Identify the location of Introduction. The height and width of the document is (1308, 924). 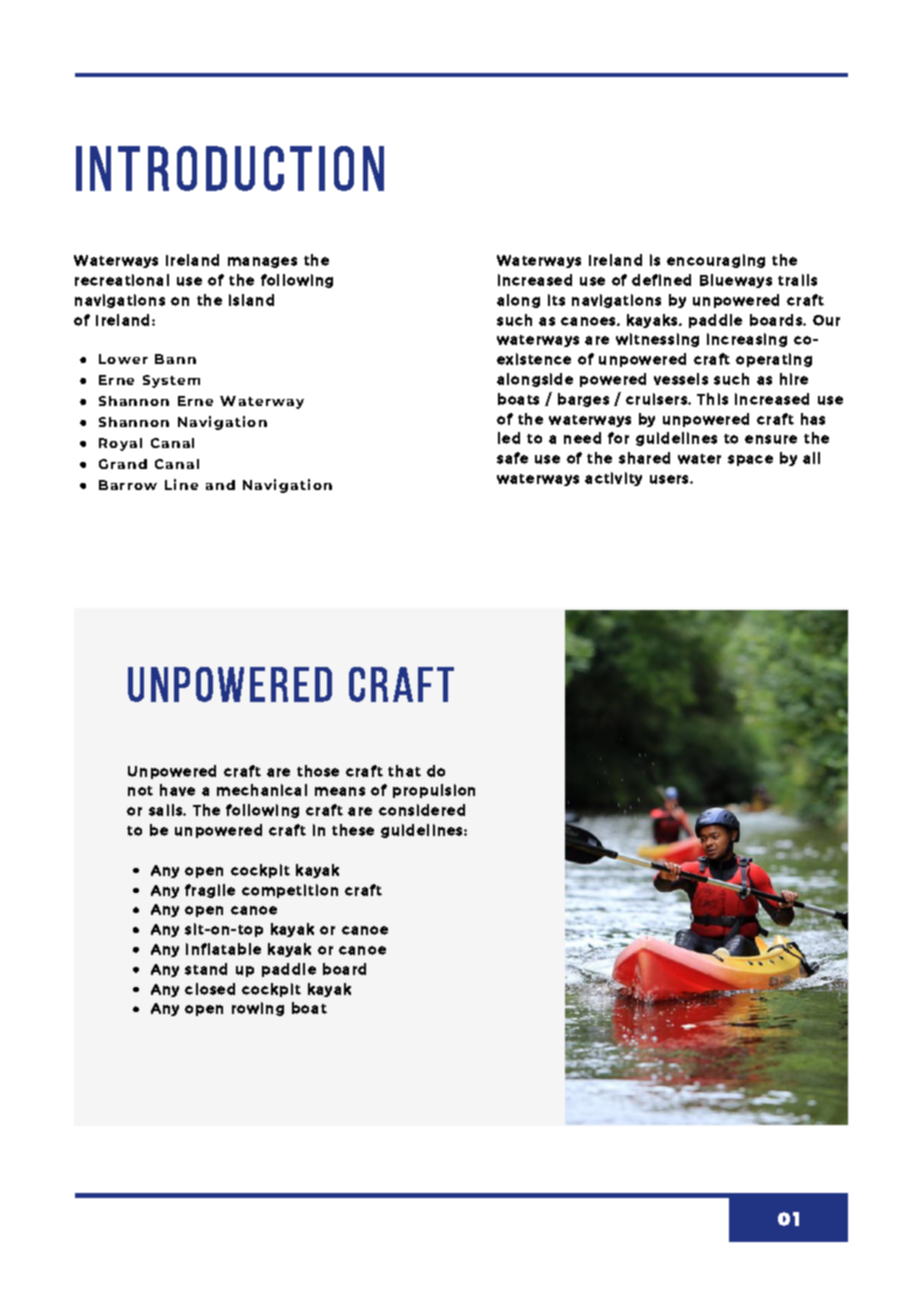
(230, 168).
